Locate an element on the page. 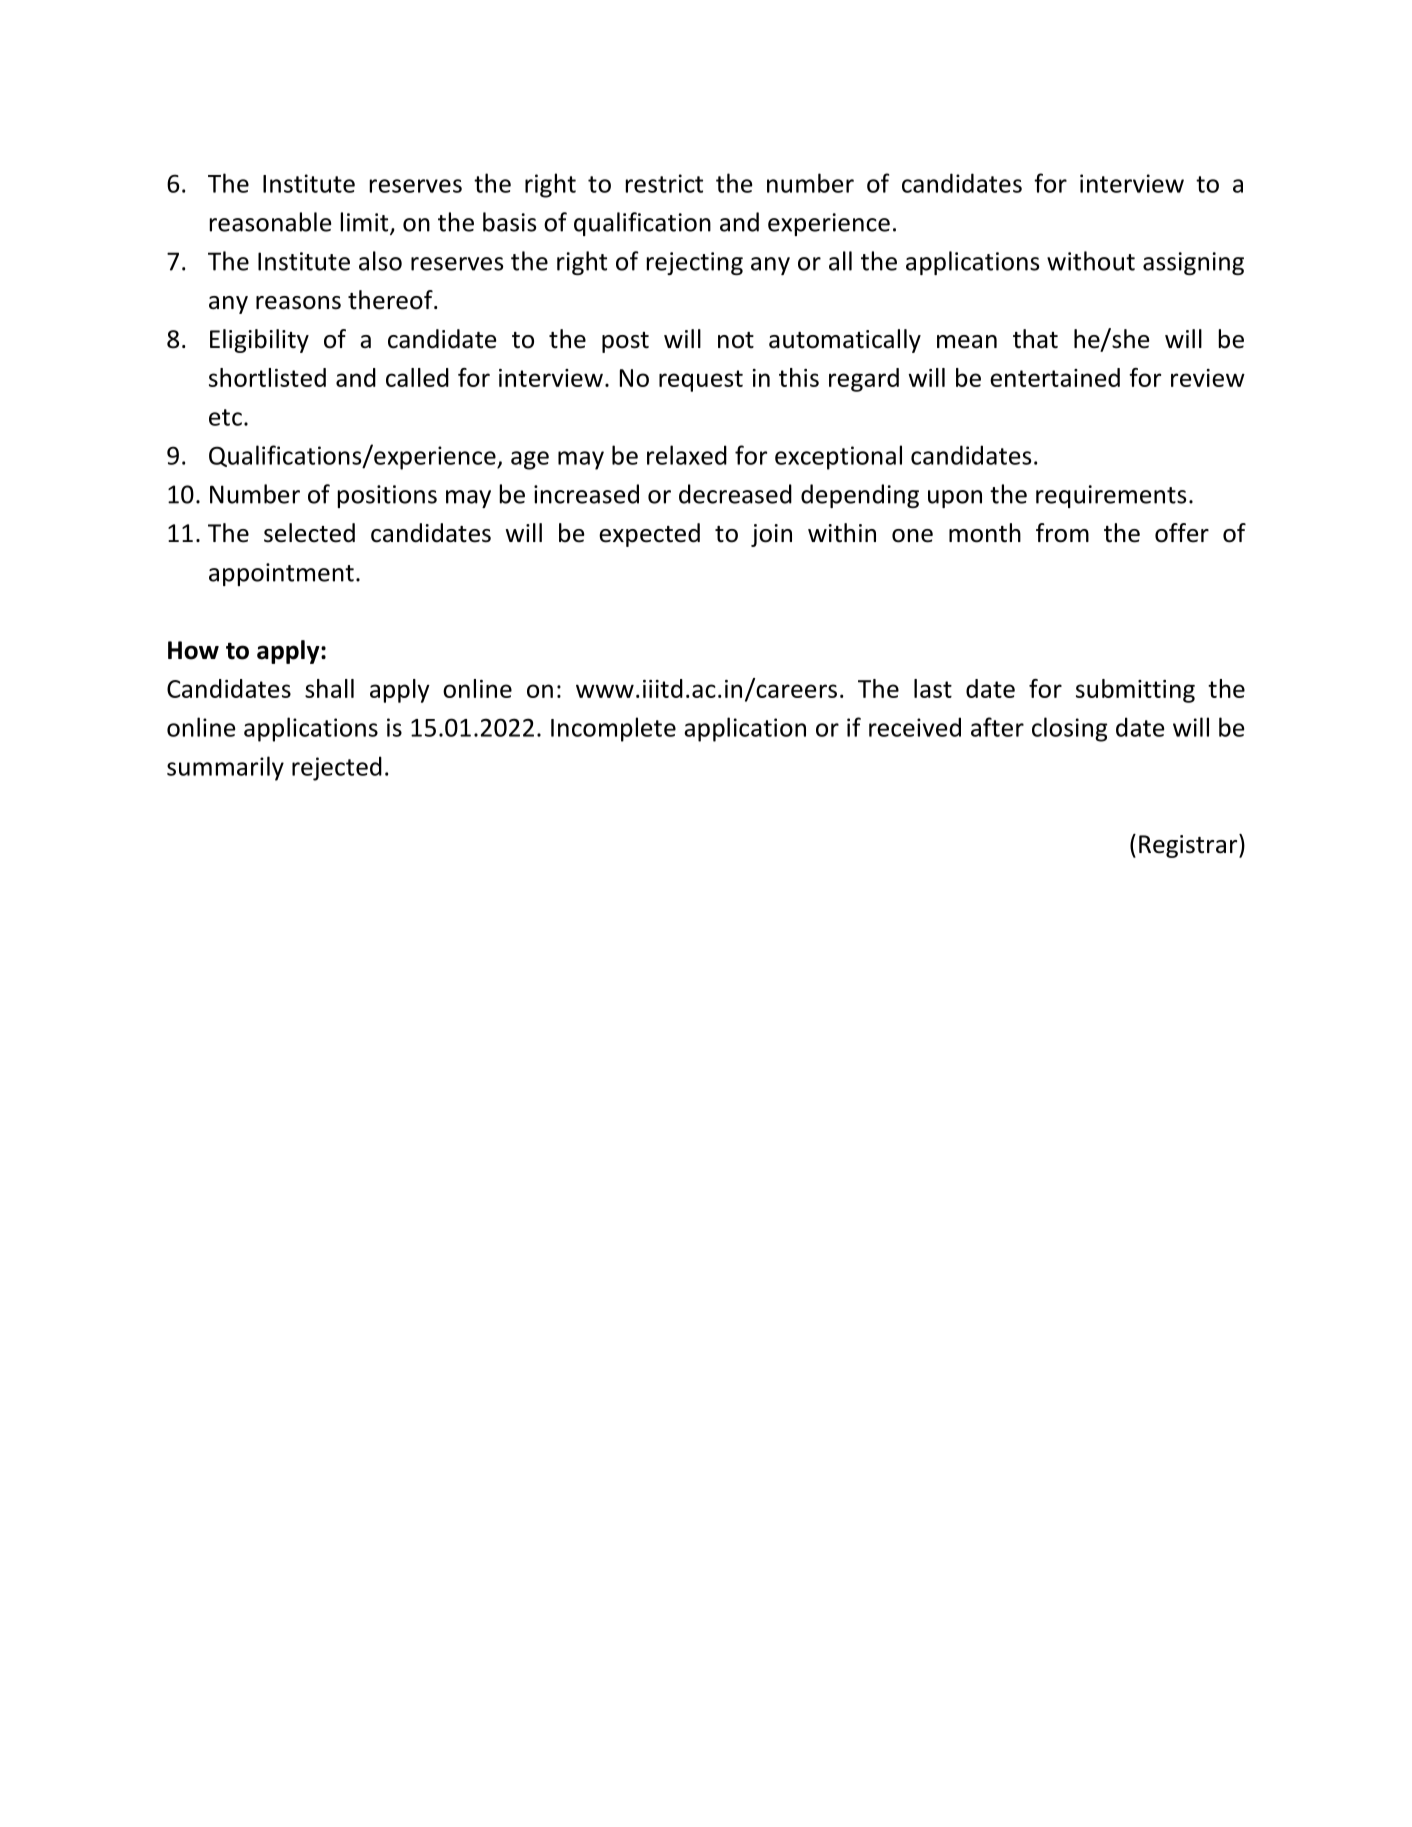  reasonable is located at coordinates (270, 222).
